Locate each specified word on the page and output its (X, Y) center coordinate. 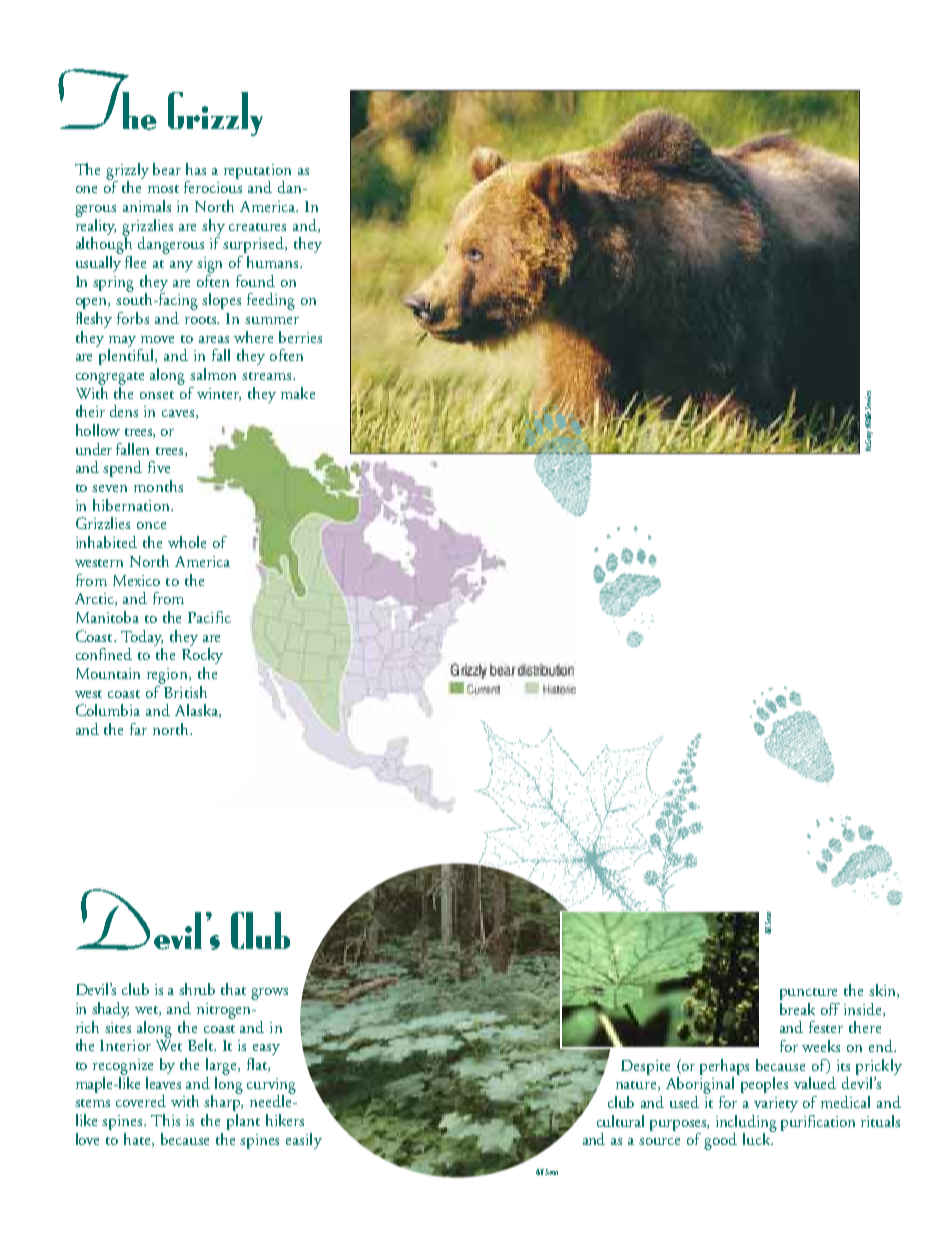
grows (269, 994)
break (797, 1009)
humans (274, 262)
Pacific (209, 617)
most (163, 189)
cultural (620, 1121)
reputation (257, 171)
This (165, 1120)
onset (157, 395)
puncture (808, 994)
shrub (197, 989)
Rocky (202, 656)
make (298, 393)
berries (300, 337)
